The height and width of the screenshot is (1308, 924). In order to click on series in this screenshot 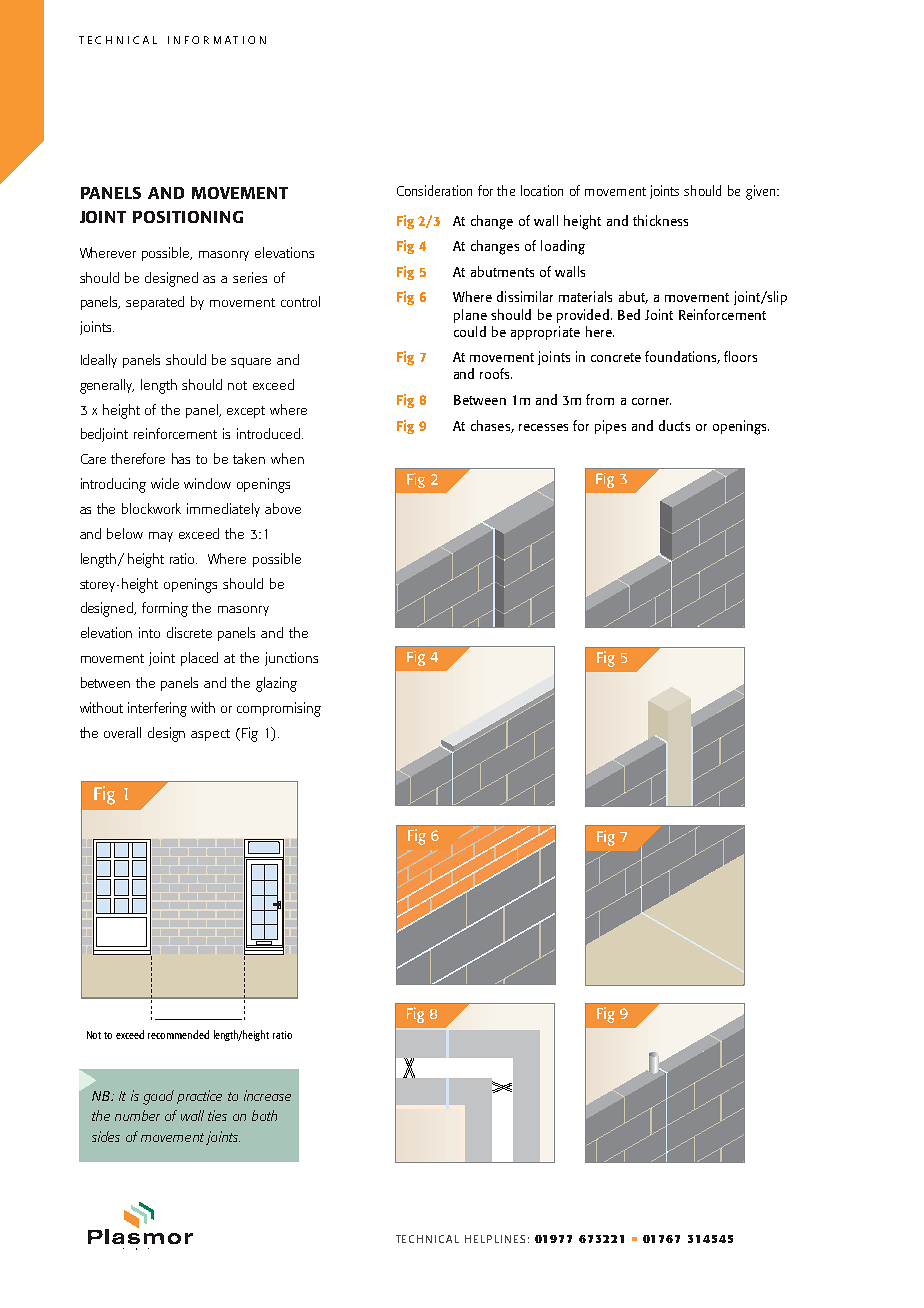, I will do `click(250, 277)`.
